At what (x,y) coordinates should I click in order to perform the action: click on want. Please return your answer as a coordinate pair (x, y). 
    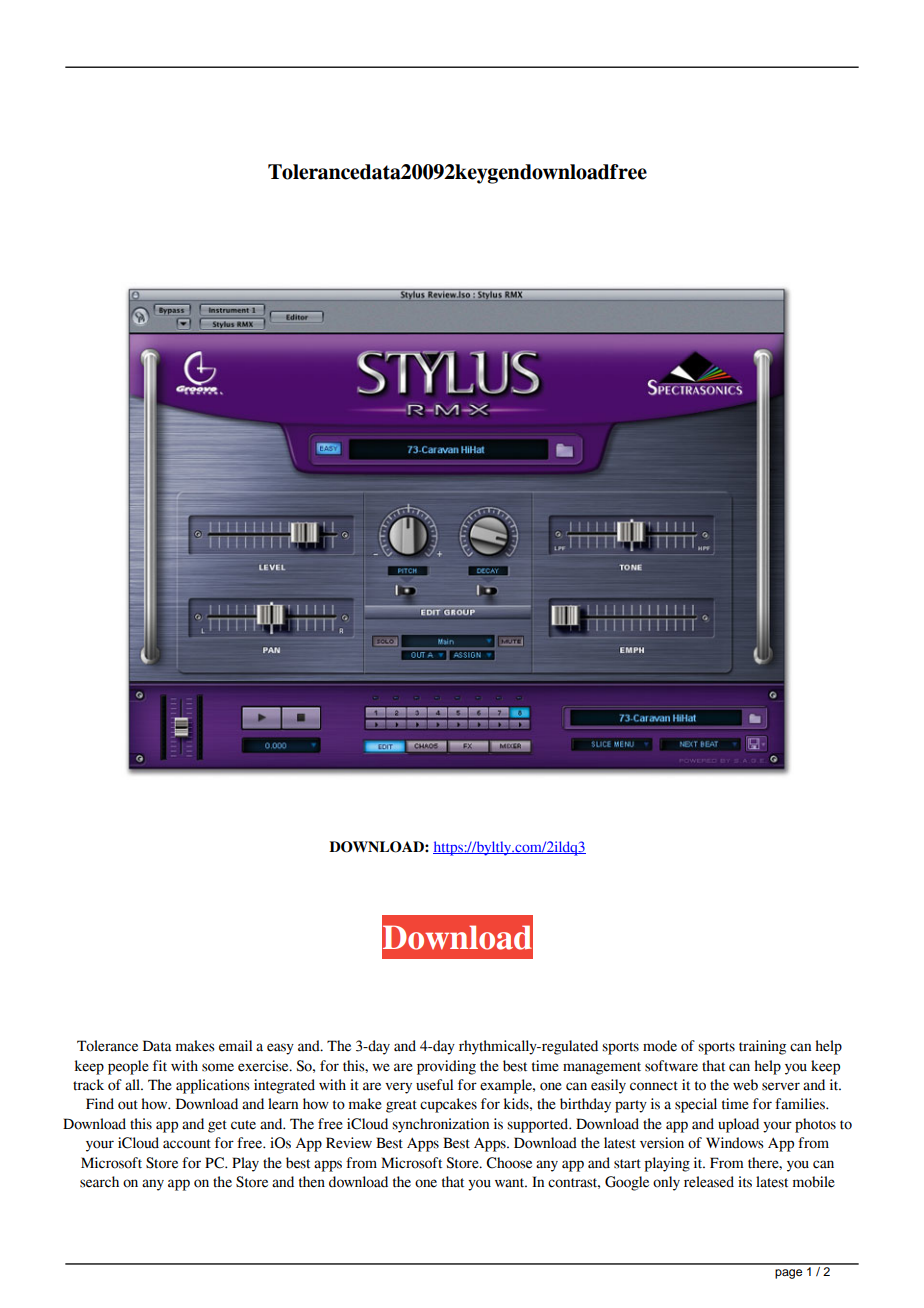
    Looking at the image, I should click on (511, 1183).
